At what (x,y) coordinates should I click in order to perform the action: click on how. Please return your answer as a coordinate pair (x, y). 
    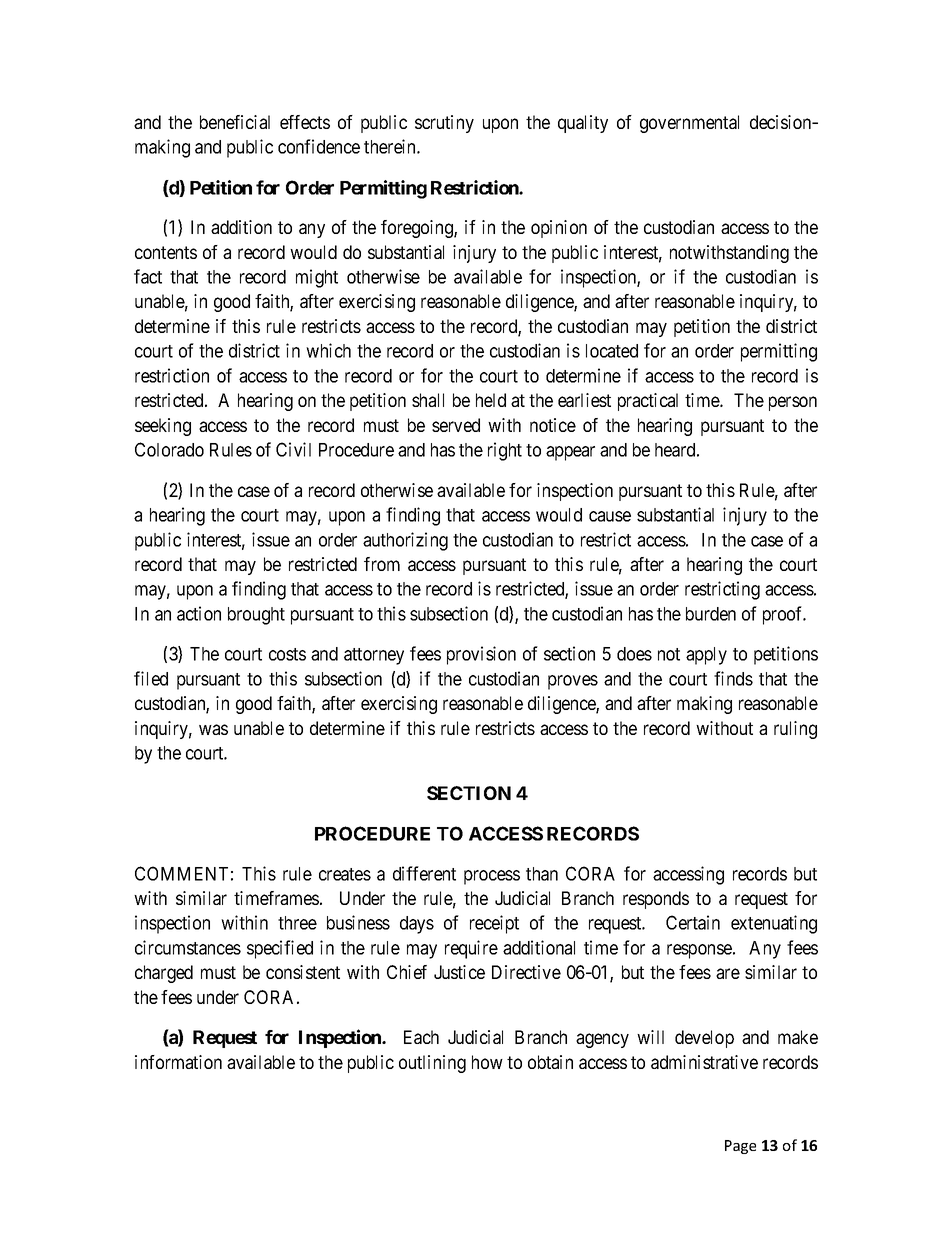
    Looking at the image, I should click on (487, 1062).
